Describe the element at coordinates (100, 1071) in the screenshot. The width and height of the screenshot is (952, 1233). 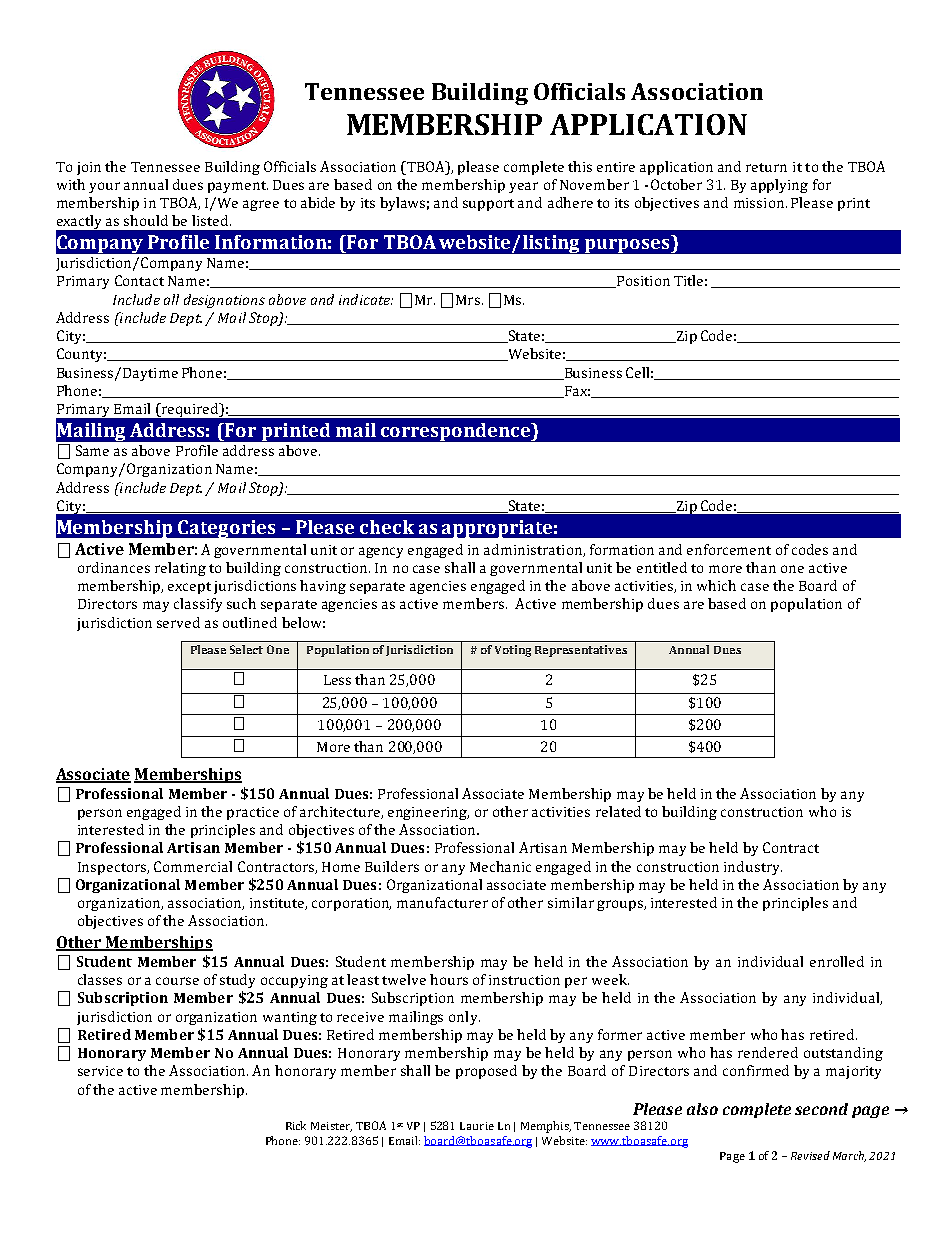
I see `service` at that location.
